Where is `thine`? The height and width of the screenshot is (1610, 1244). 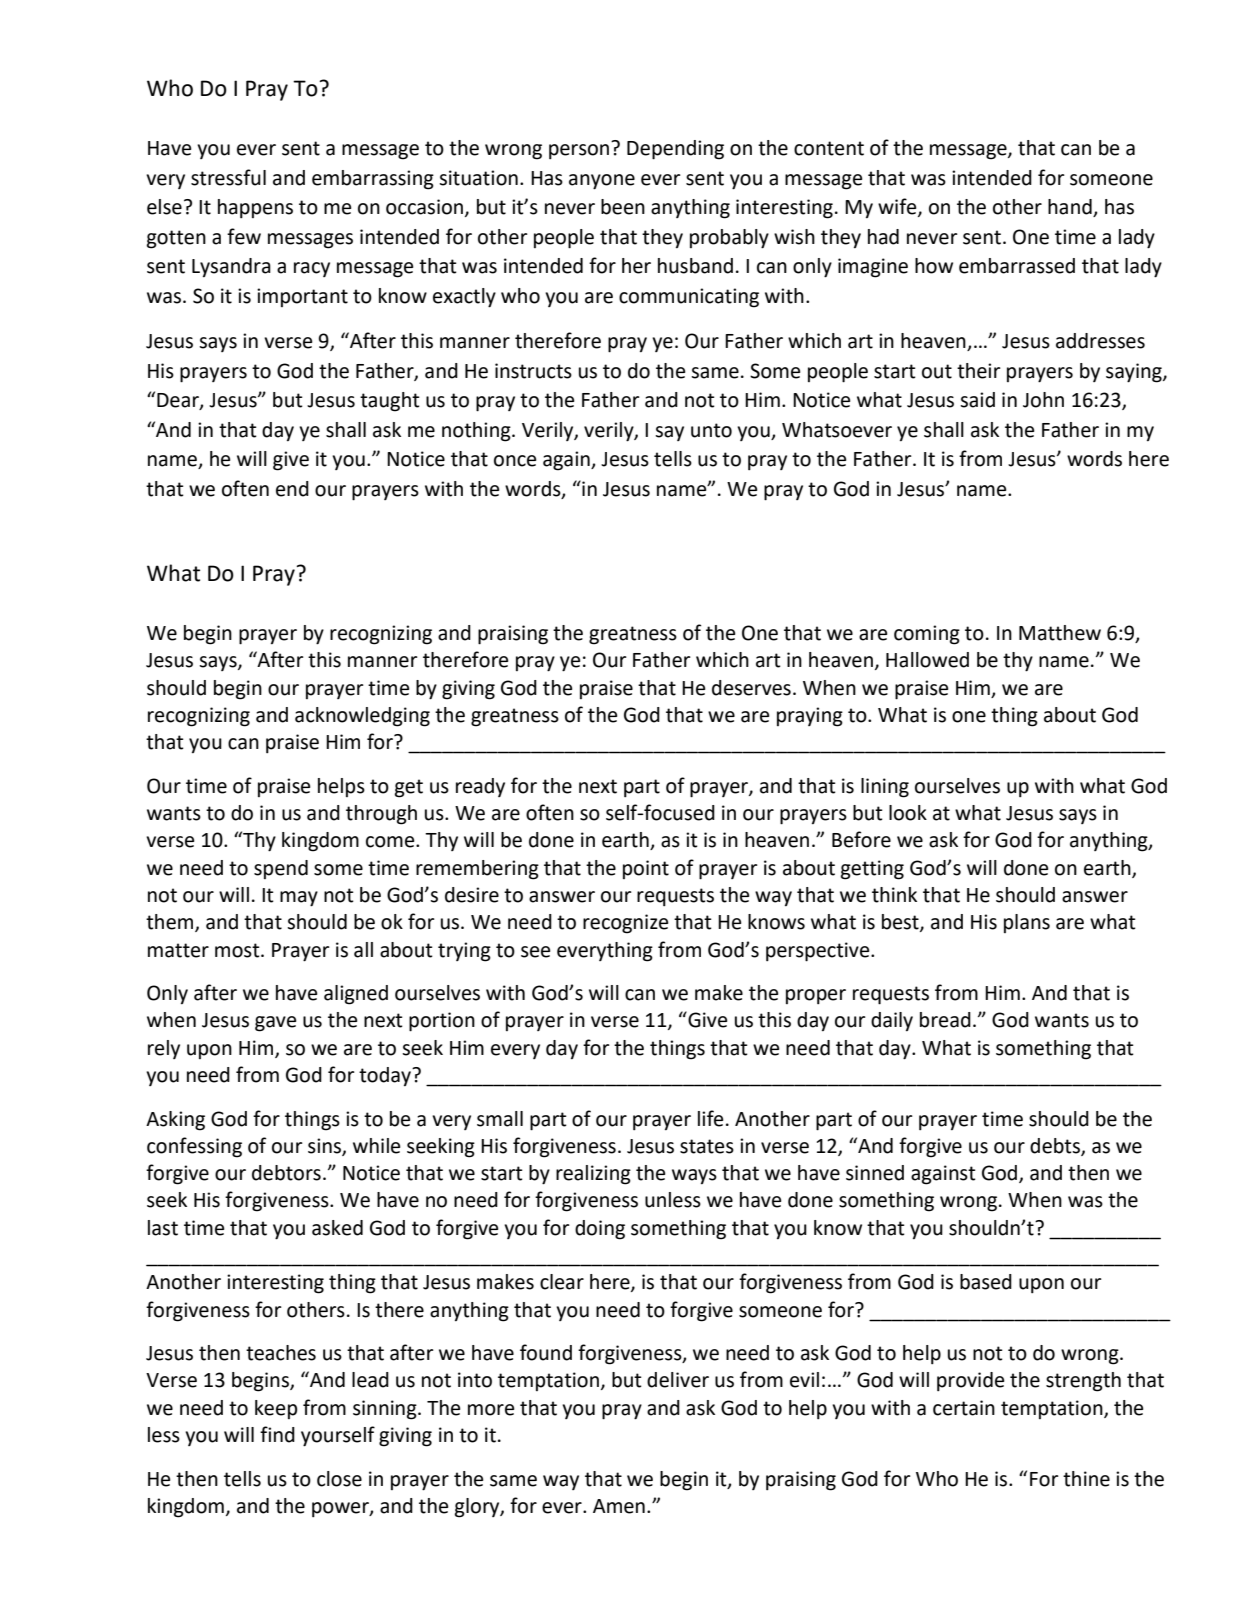
thine is located at coordinates (1086, 1479).
